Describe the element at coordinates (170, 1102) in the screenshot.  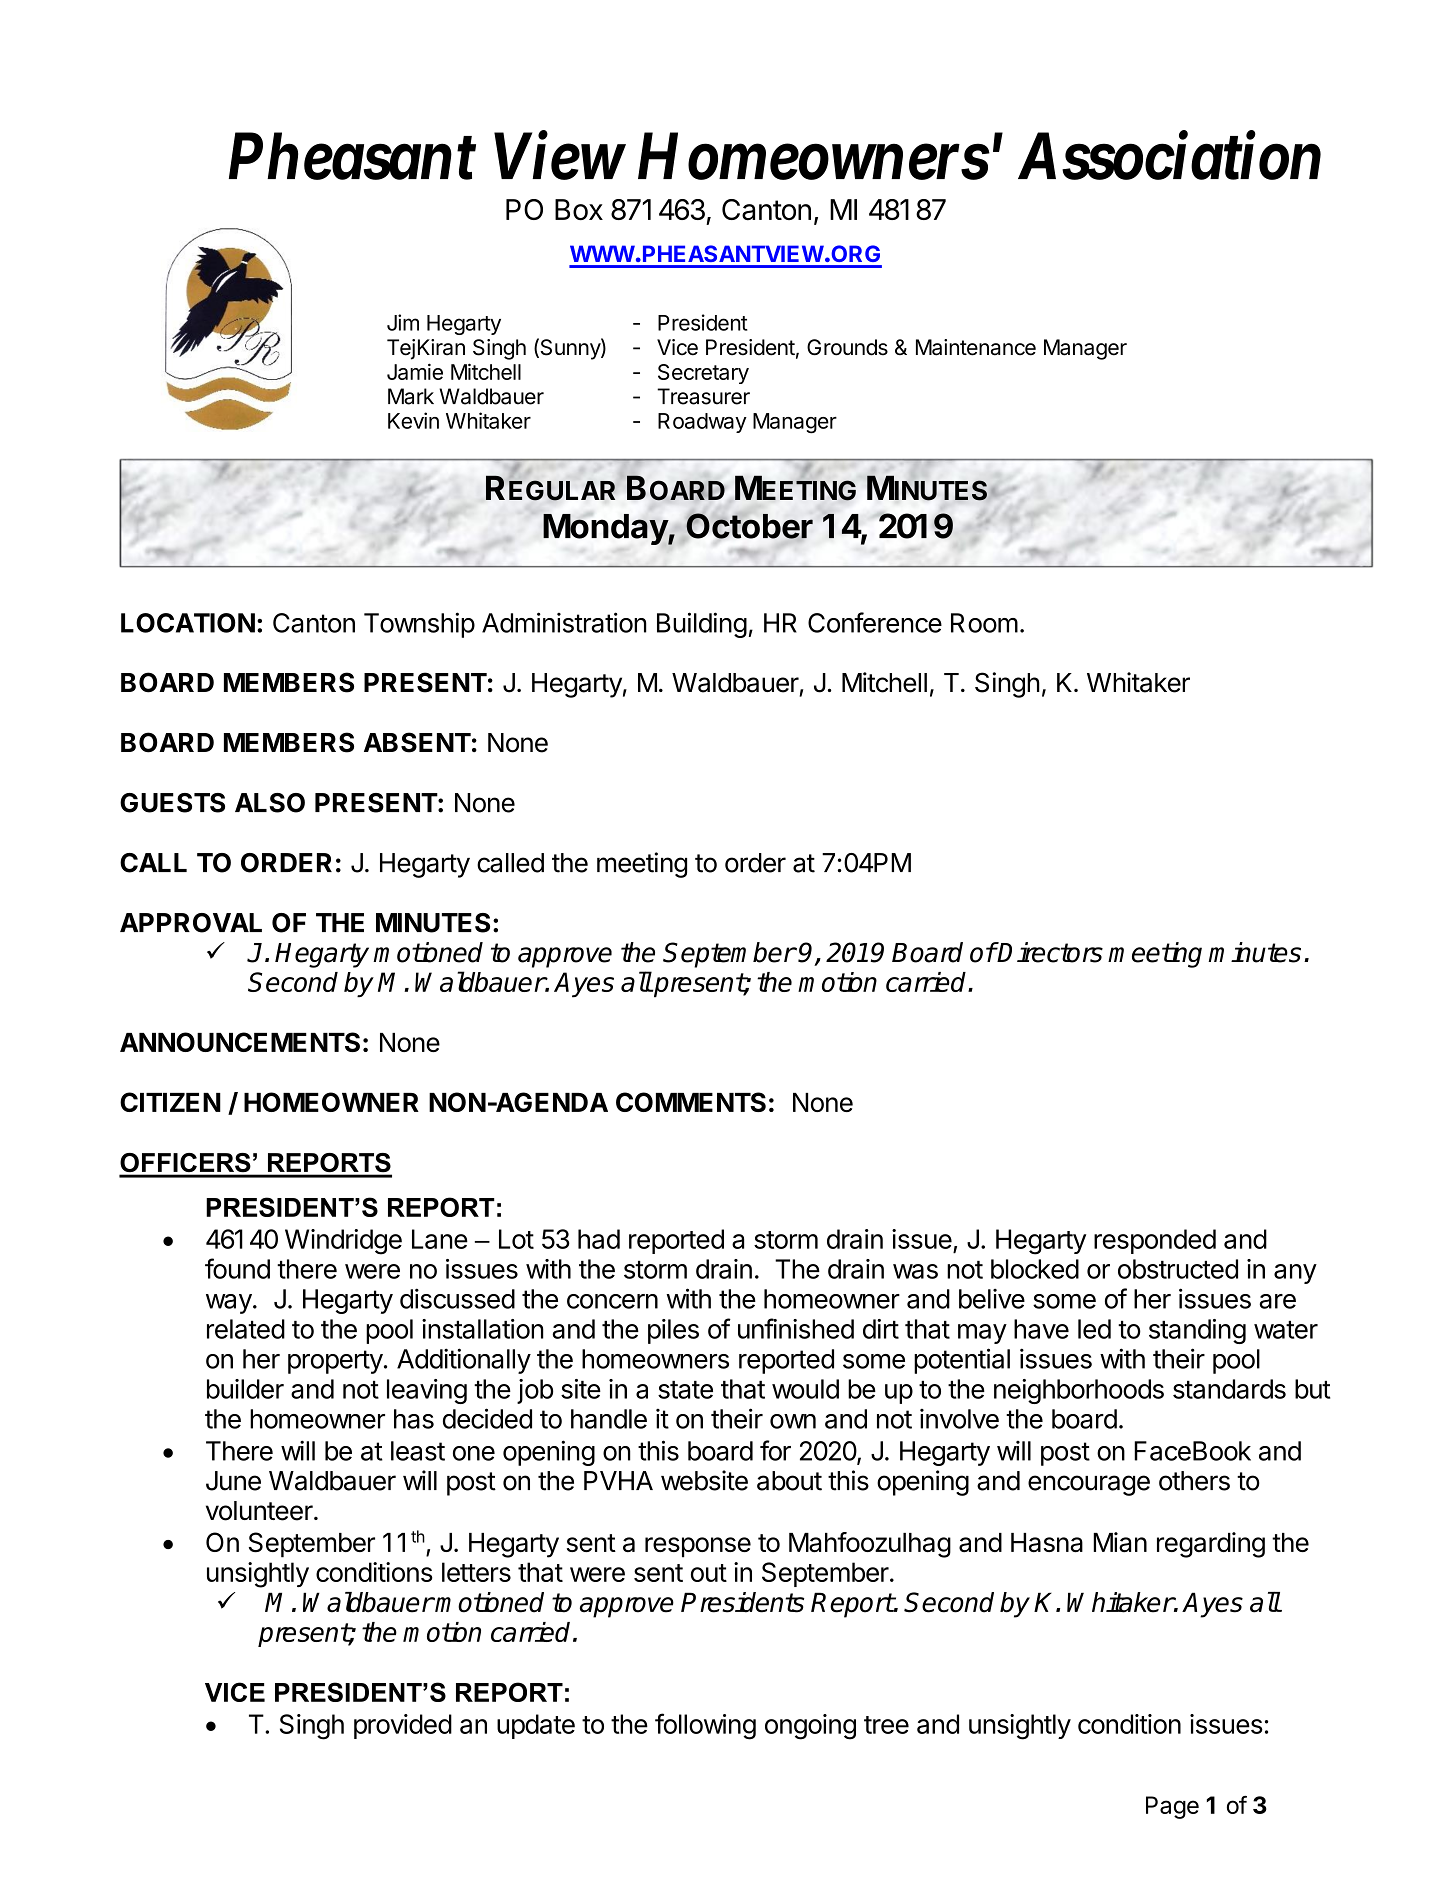
I see `CITIZEN` at that location.
